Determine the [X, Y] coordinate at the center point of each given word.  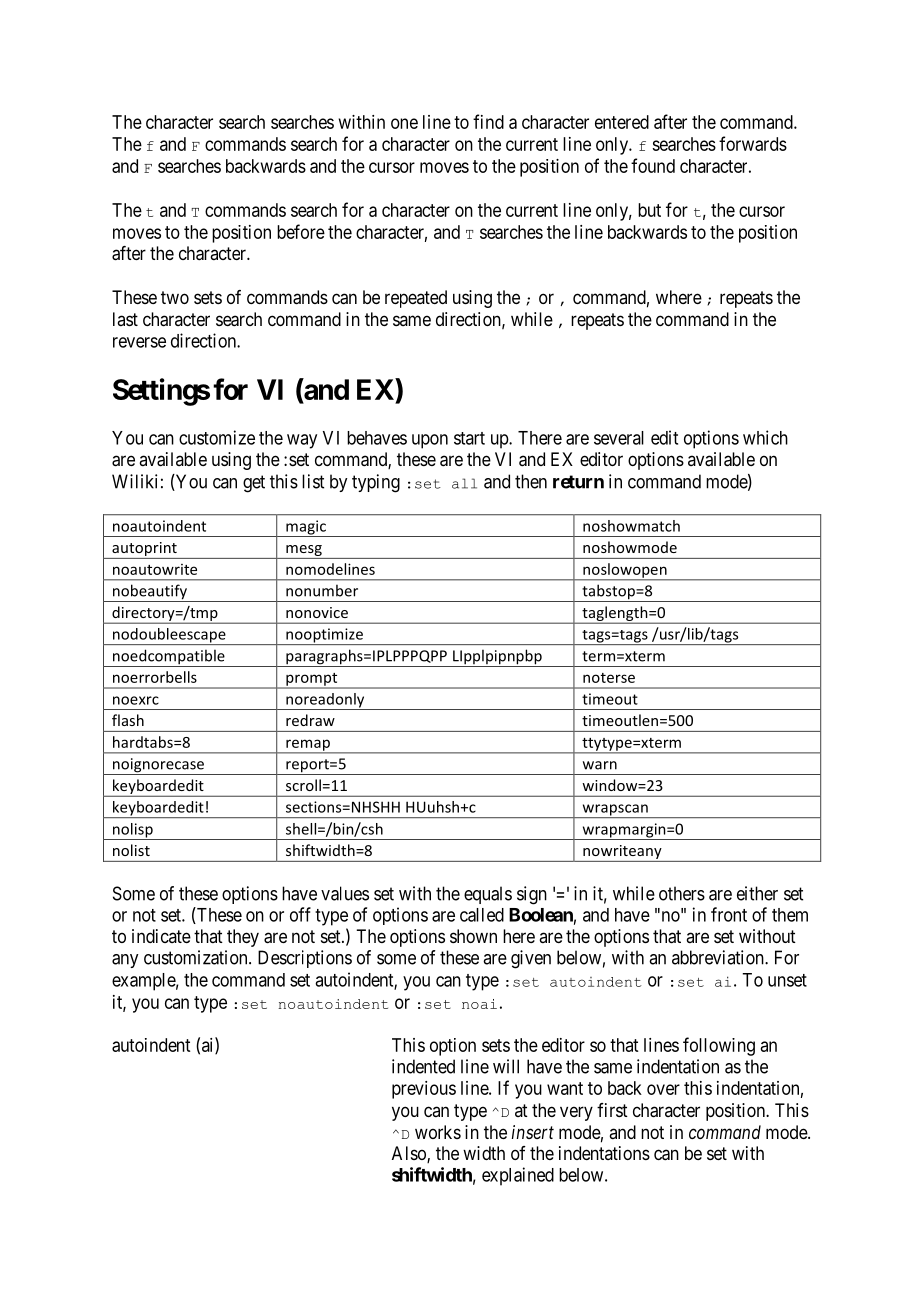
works [438, 1132]
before [301, 231]
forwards [753, 143]
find [488, 121]
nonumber [322, 590]
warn [600, 765]
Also [410, 1154]
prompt [312, 680]
